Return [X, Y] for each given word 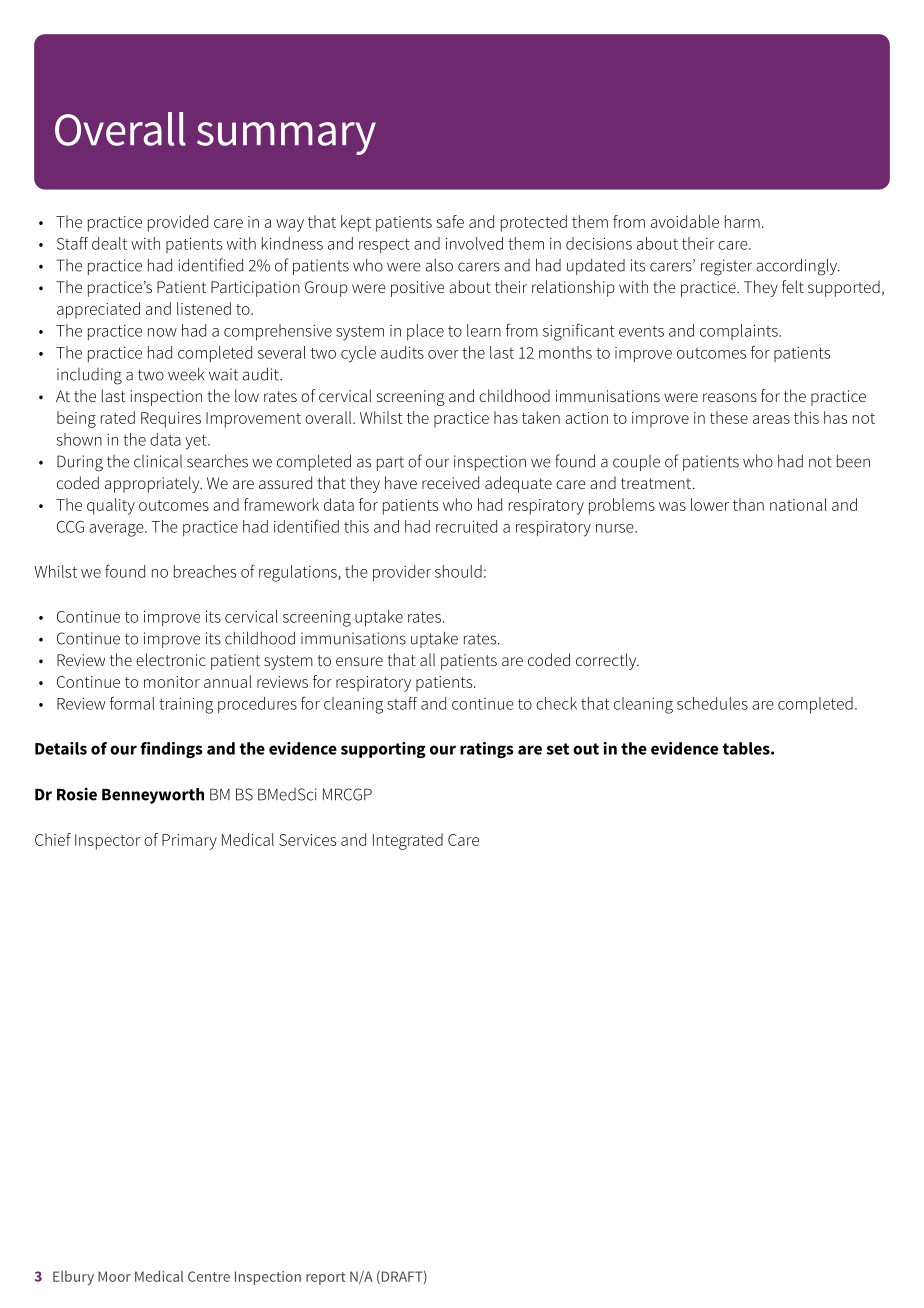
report [326, 1278]
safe [450, 221]
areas [771, 419]
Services [307, 840]
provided [178, 223]
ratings [486, 750]
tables [747, 748]
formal [132, 703]
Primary [189, 842]
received [450, 482]
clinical [158, 461]
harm [742, 221]
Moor [114, 1276]
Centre [209, 1276]
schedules [712, 703]
